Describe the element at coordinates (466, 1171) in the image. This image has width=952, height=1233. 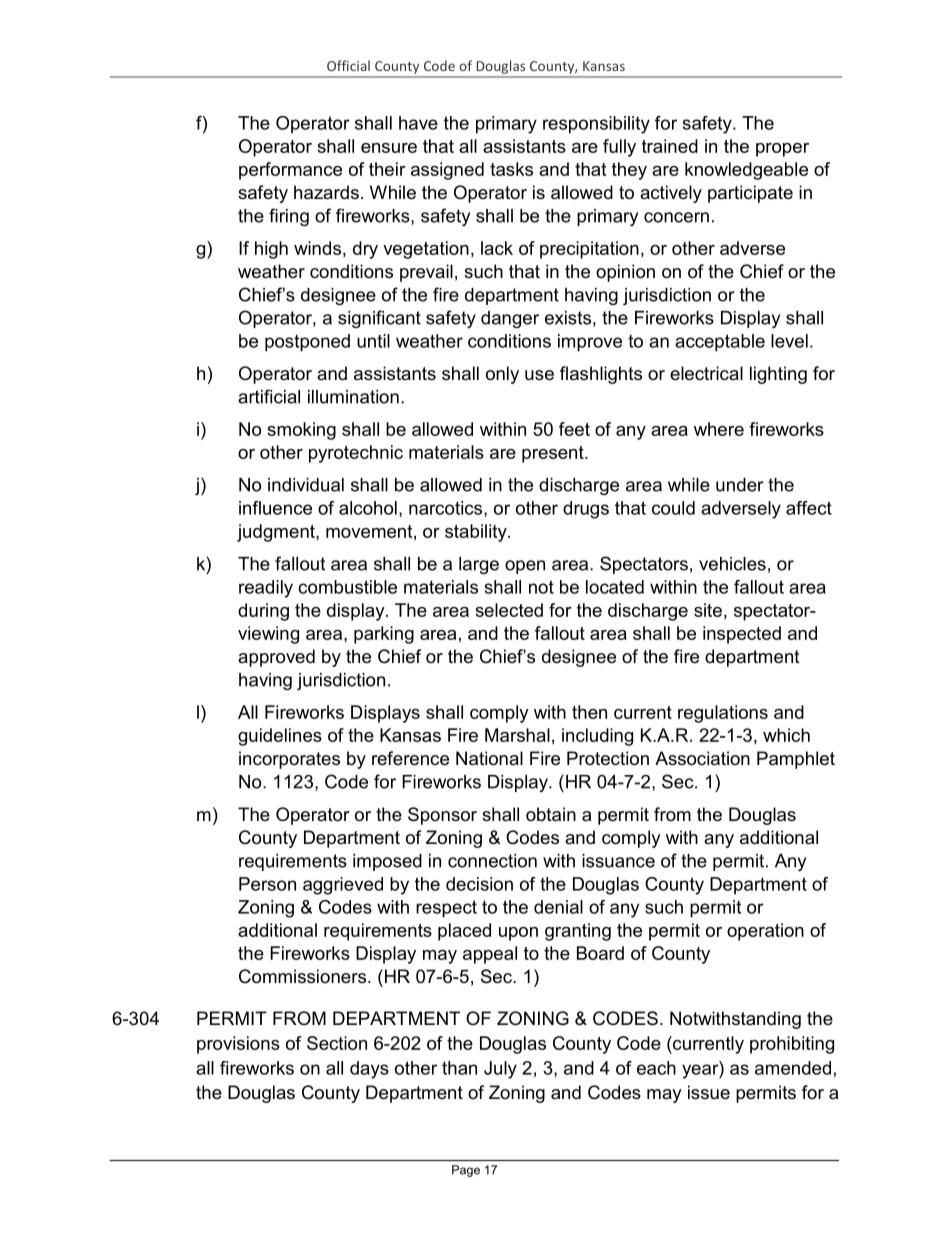
I see `Page` at that location.
